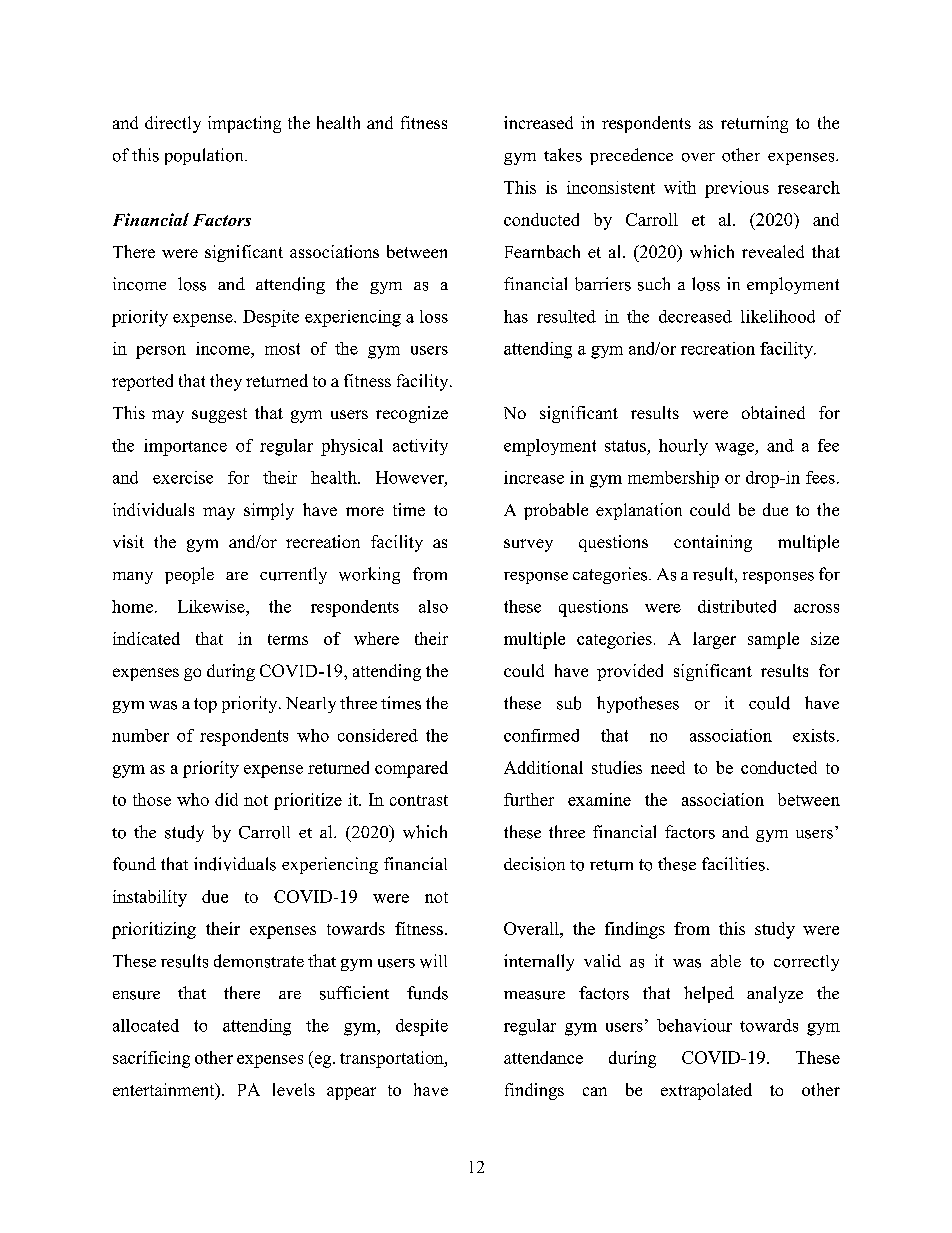 The image size is (952, 1233). I want to click on importance, so click(185, 447).
